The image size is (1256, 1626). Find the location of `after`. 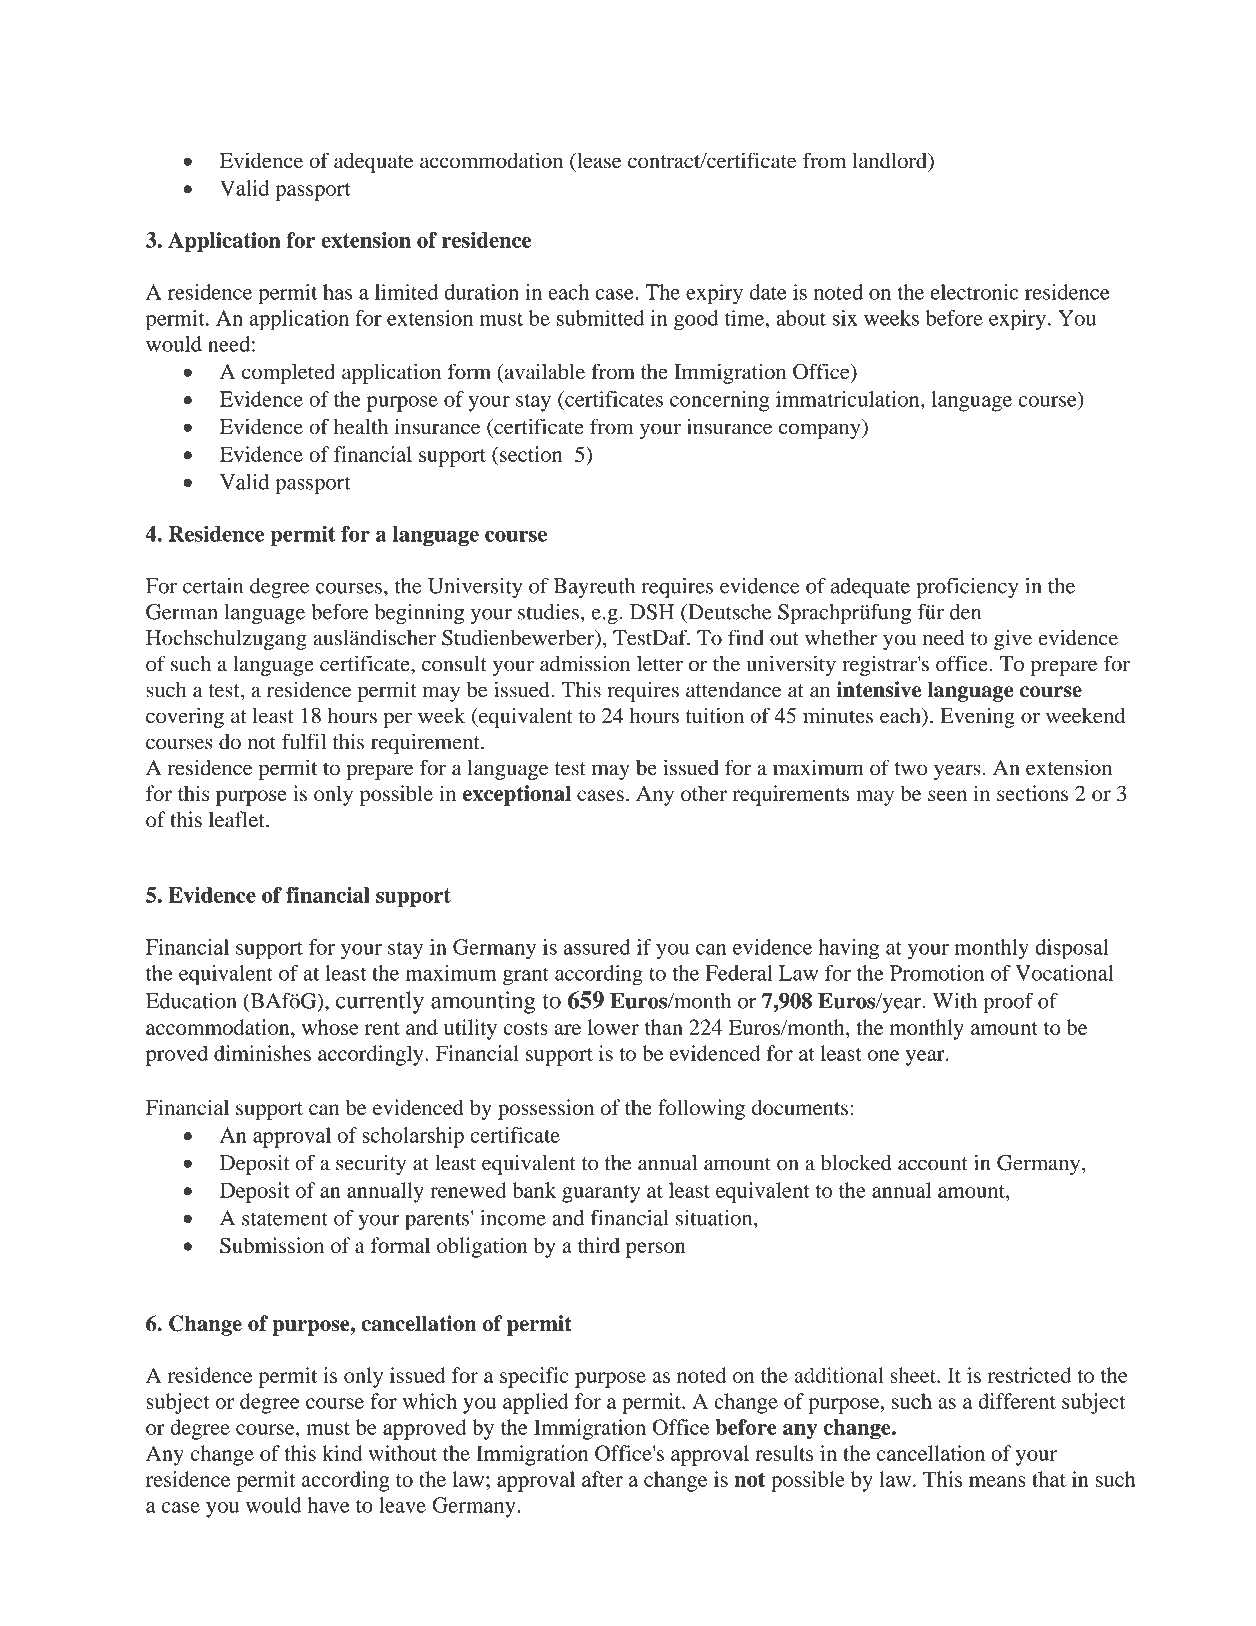

after is located at coordinates (602, 1479).
